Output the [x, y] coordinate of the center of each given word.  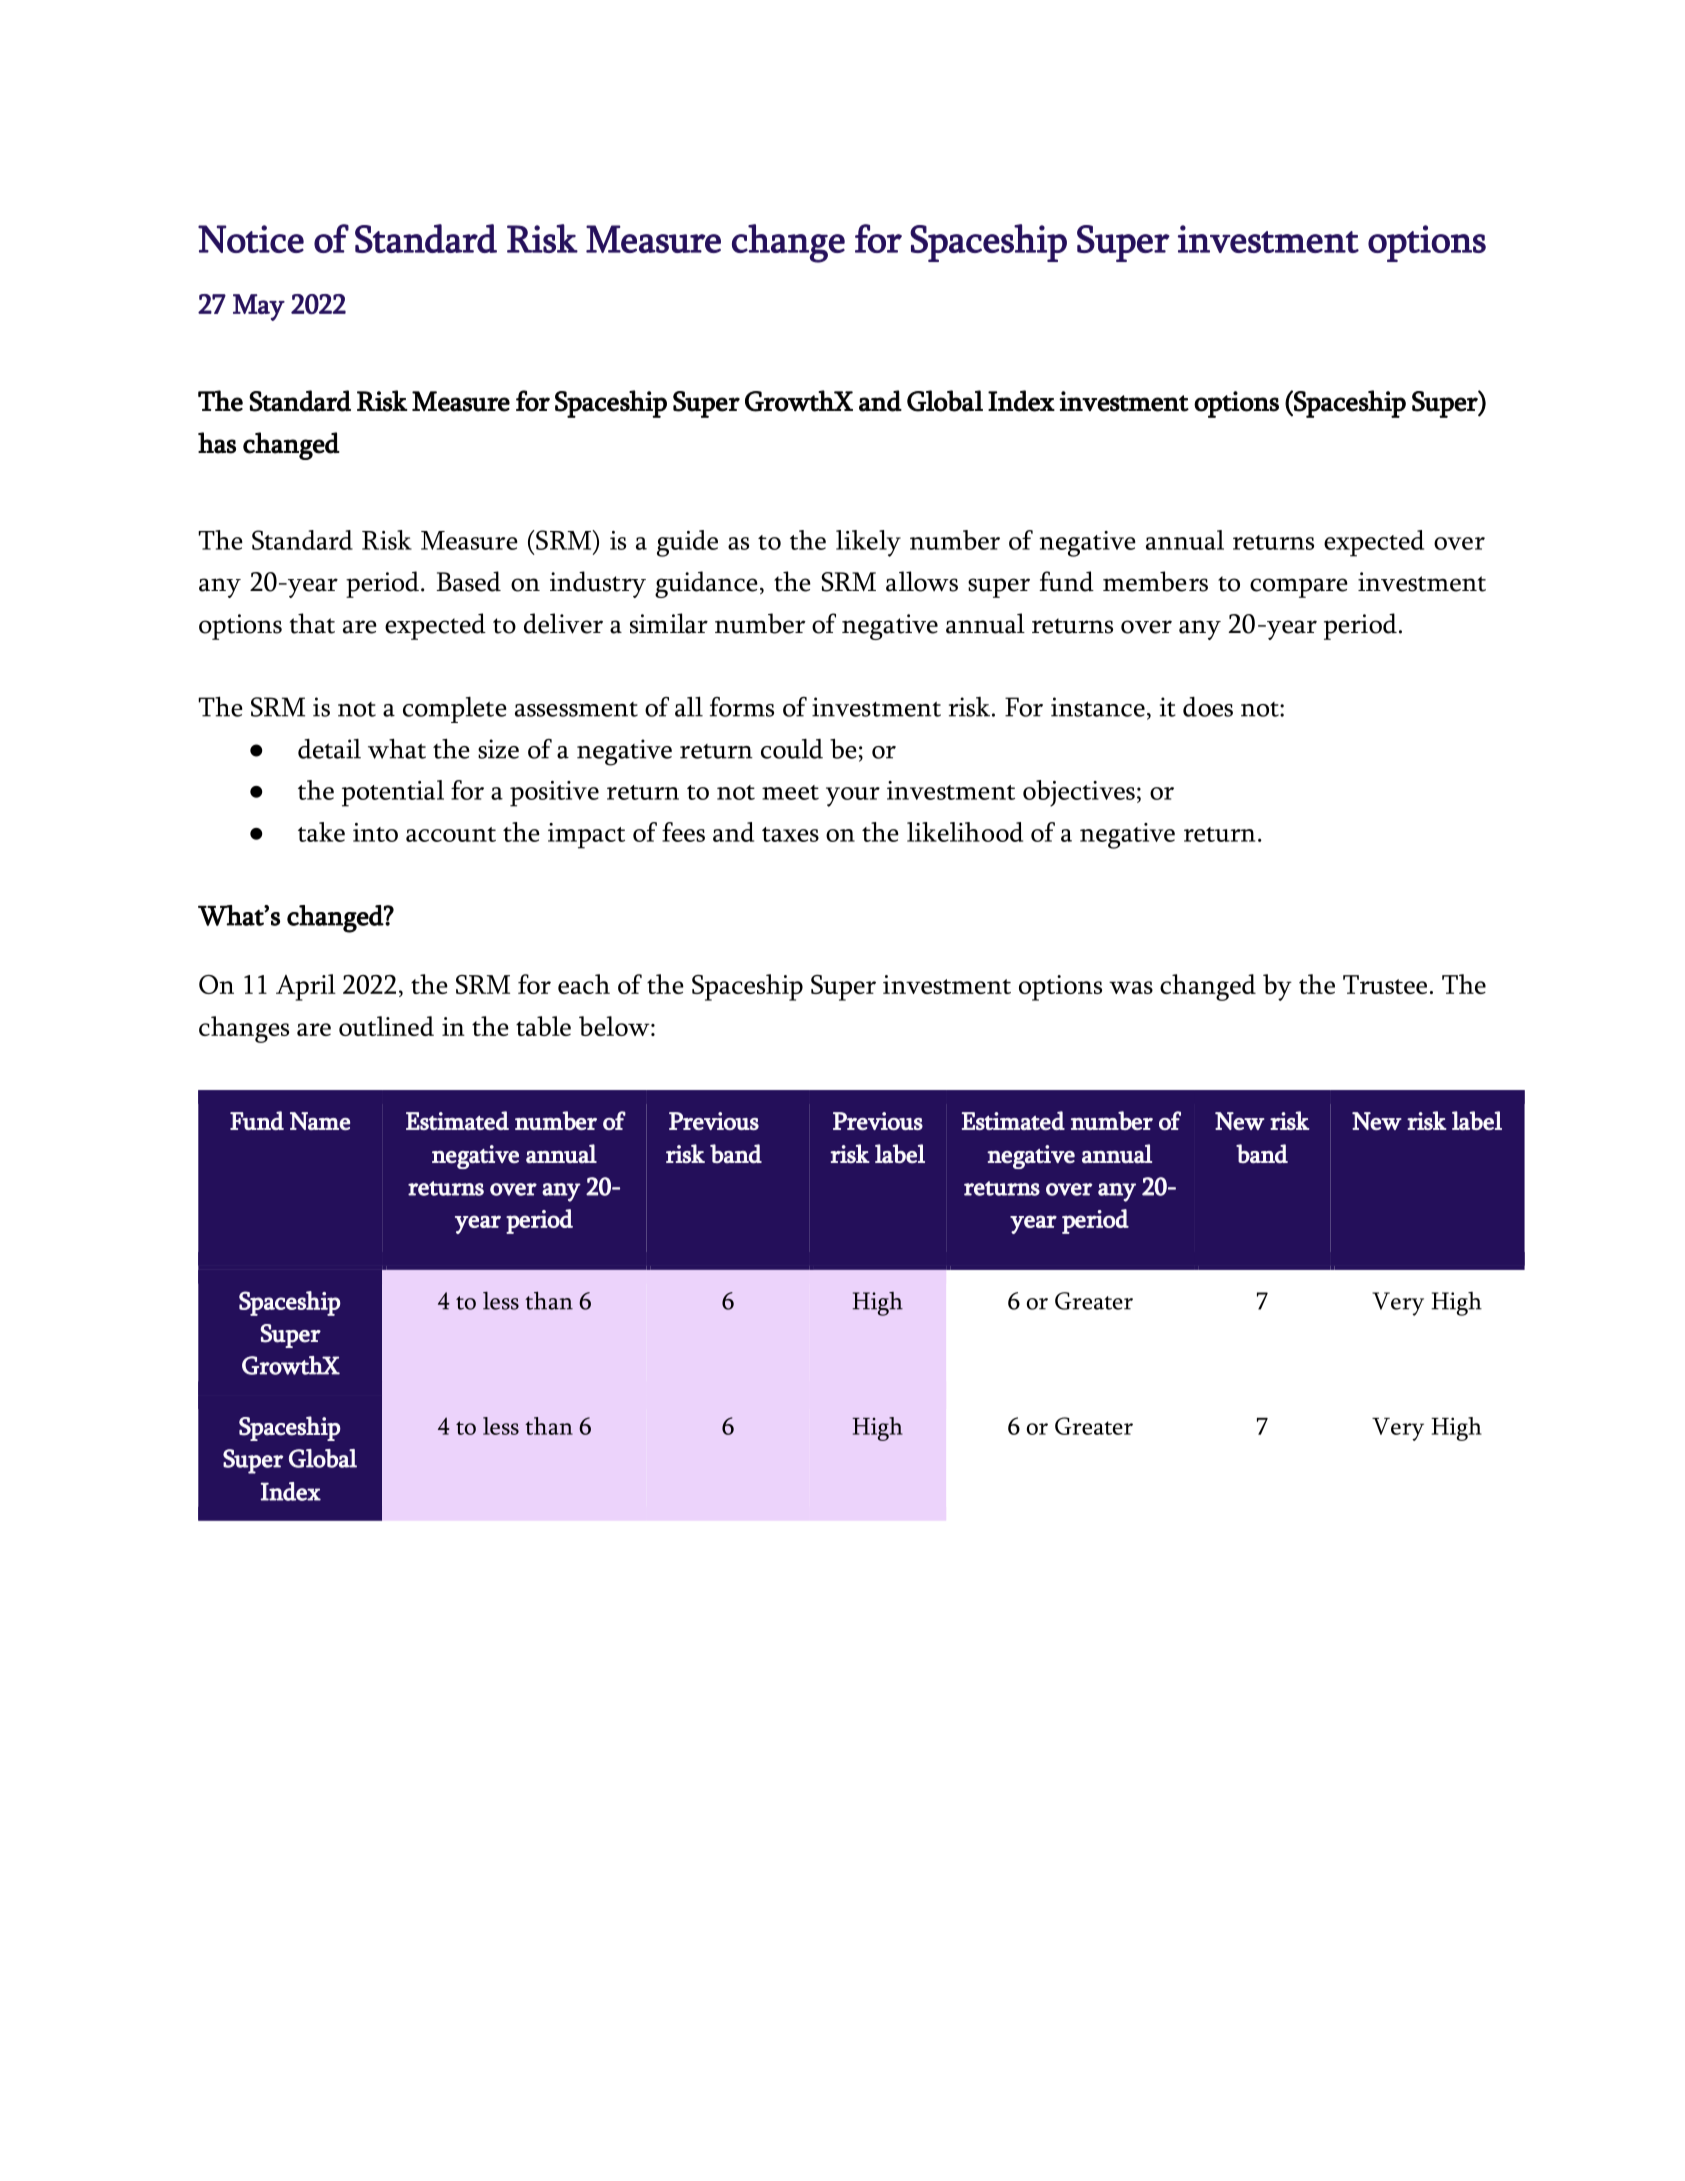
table [543, 1026]
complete [455, 710]
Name [320, 1121]
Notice [251, 239]
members [1155, 581]
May [259, 307]
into [375, 832]
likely [868, 543]
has [217, 443]
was [1131, 987]
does [1208, 707]
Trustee [1385, 984]
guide [687, 543]
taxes [790, 834]
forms [742, 707]
